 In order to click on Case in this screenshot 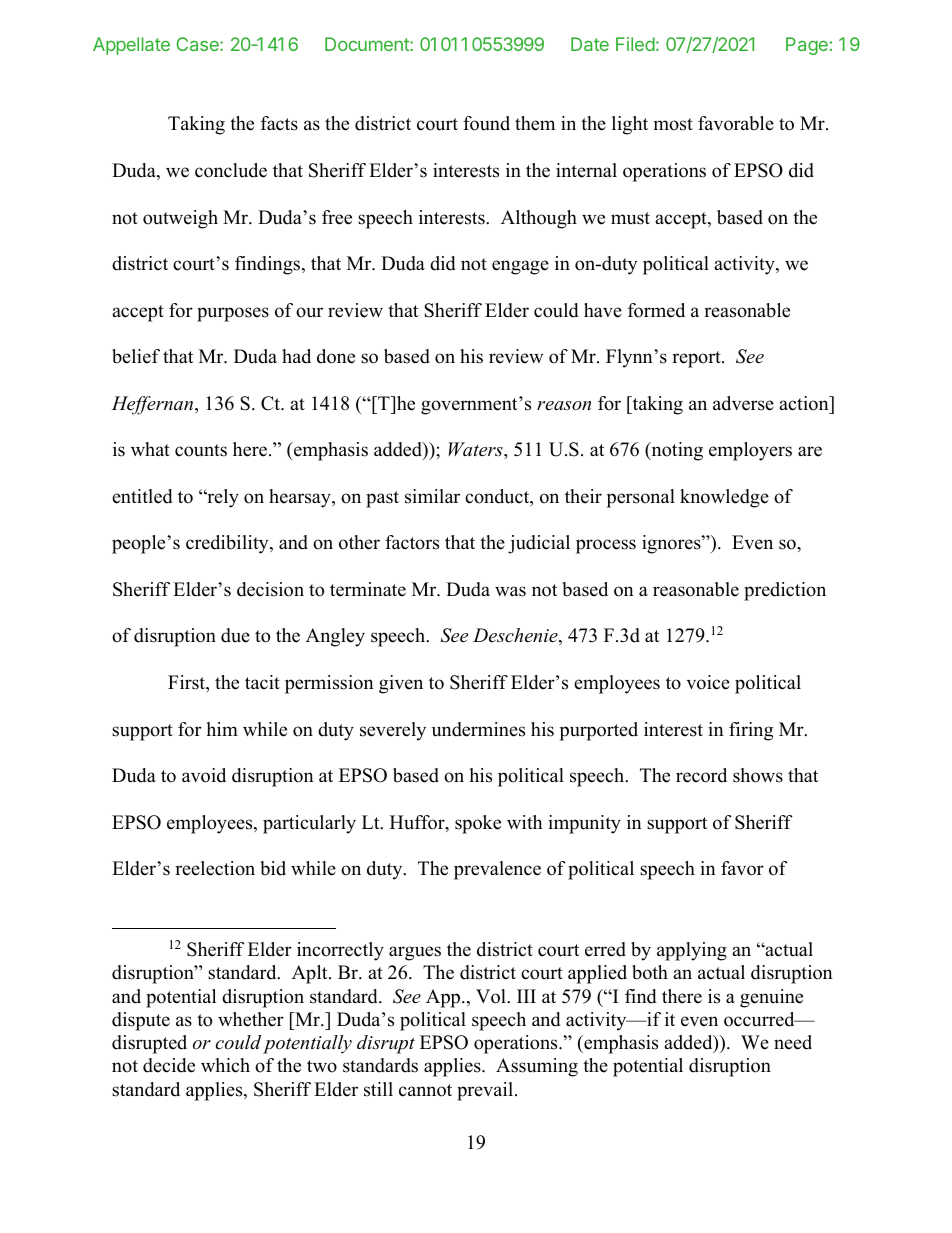, I will do `click(198, 44)`.
